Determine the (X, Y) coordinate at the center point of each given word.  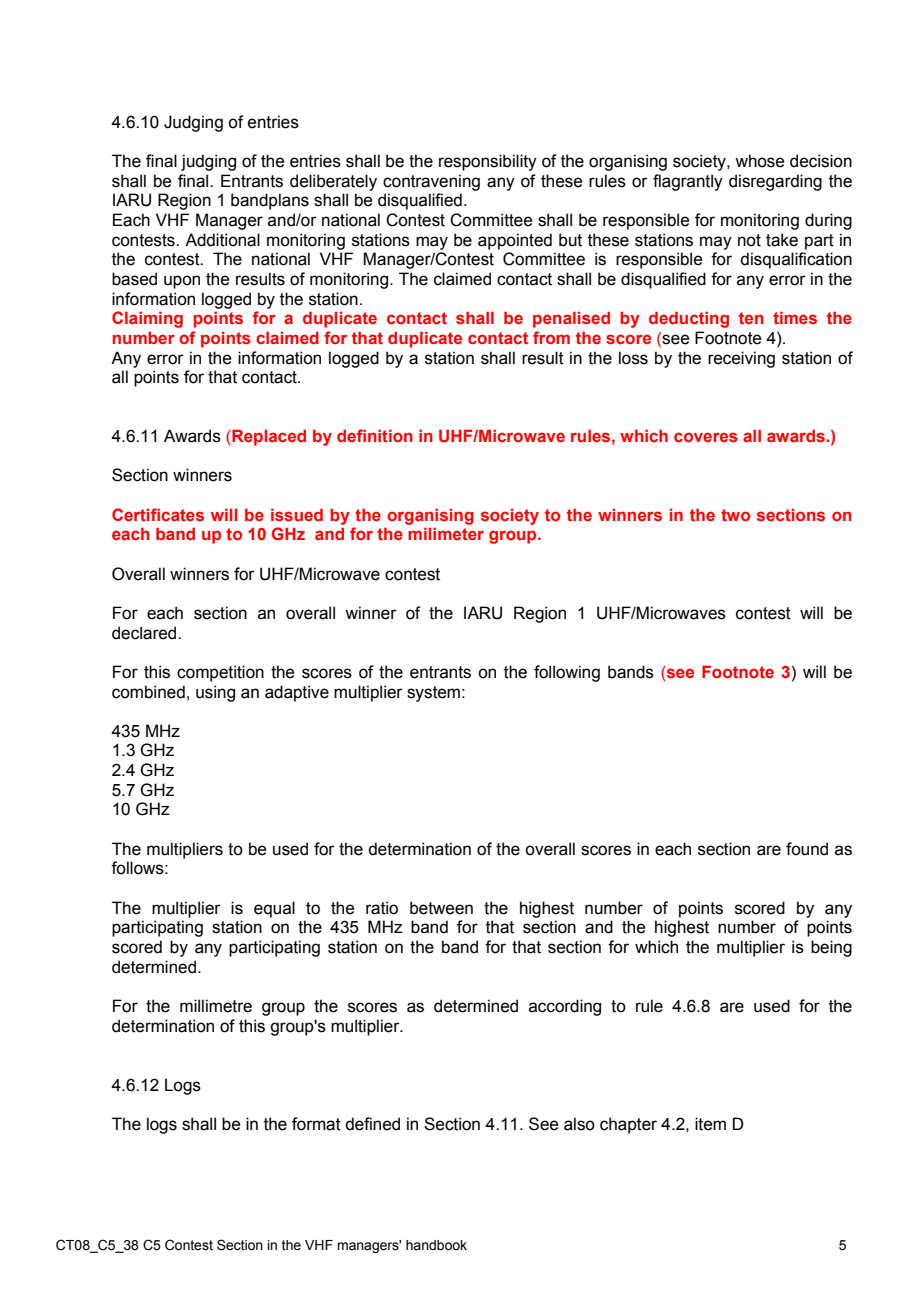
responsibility (488, 162)
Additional (222, 240)
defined (372, 1124)
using (215, 693)
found (807, 849)
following (567, 673)
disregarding (775, 182)
